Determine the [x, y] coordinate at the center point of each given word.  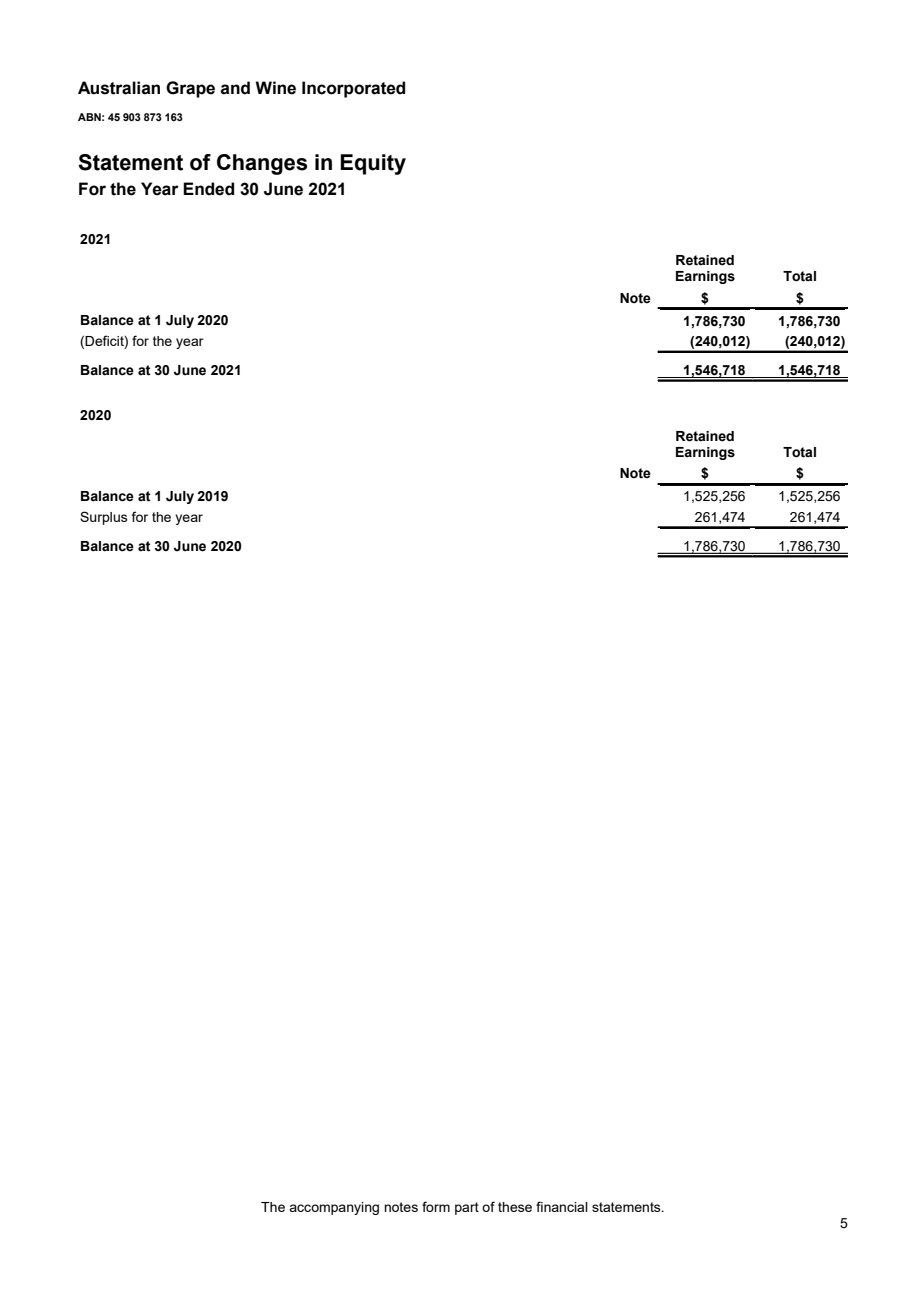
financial [562, 1206]
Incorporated [353, 89]
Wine [275, 88]
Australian [119, 88]
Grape [190, 89]
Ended [208, 189]
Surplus [104, 518]
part [467, 1208]
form [436, 1206]
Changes [262, 164]
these [515, 1207]
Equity [373, 164]
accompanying [334, 1208]
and [235, 88]
